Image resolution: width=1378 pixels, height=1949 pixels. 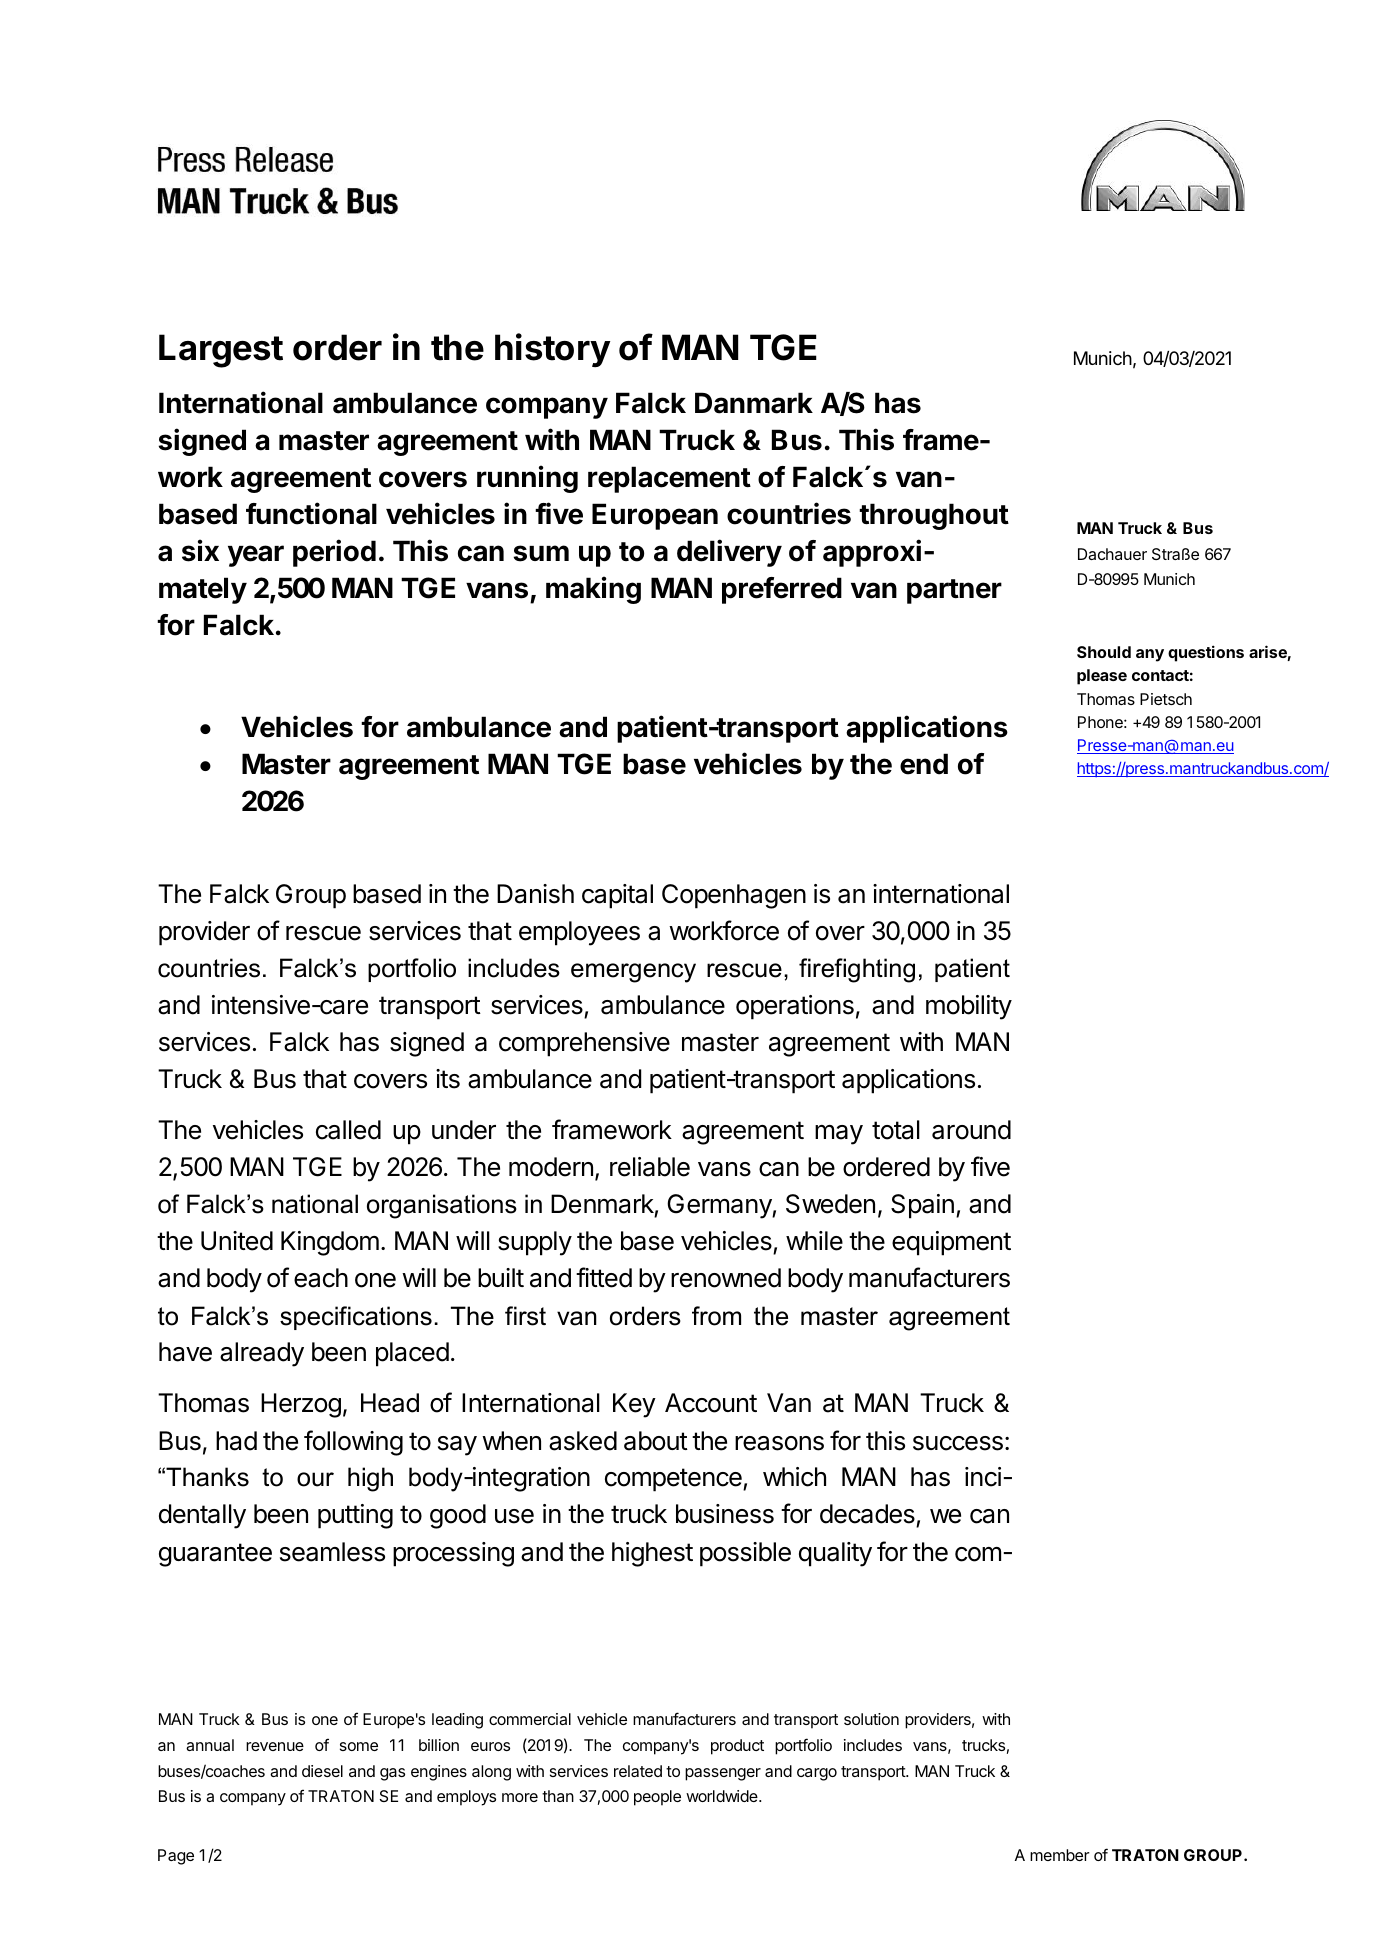 I want to click on end, so click(x=924, y=764).
